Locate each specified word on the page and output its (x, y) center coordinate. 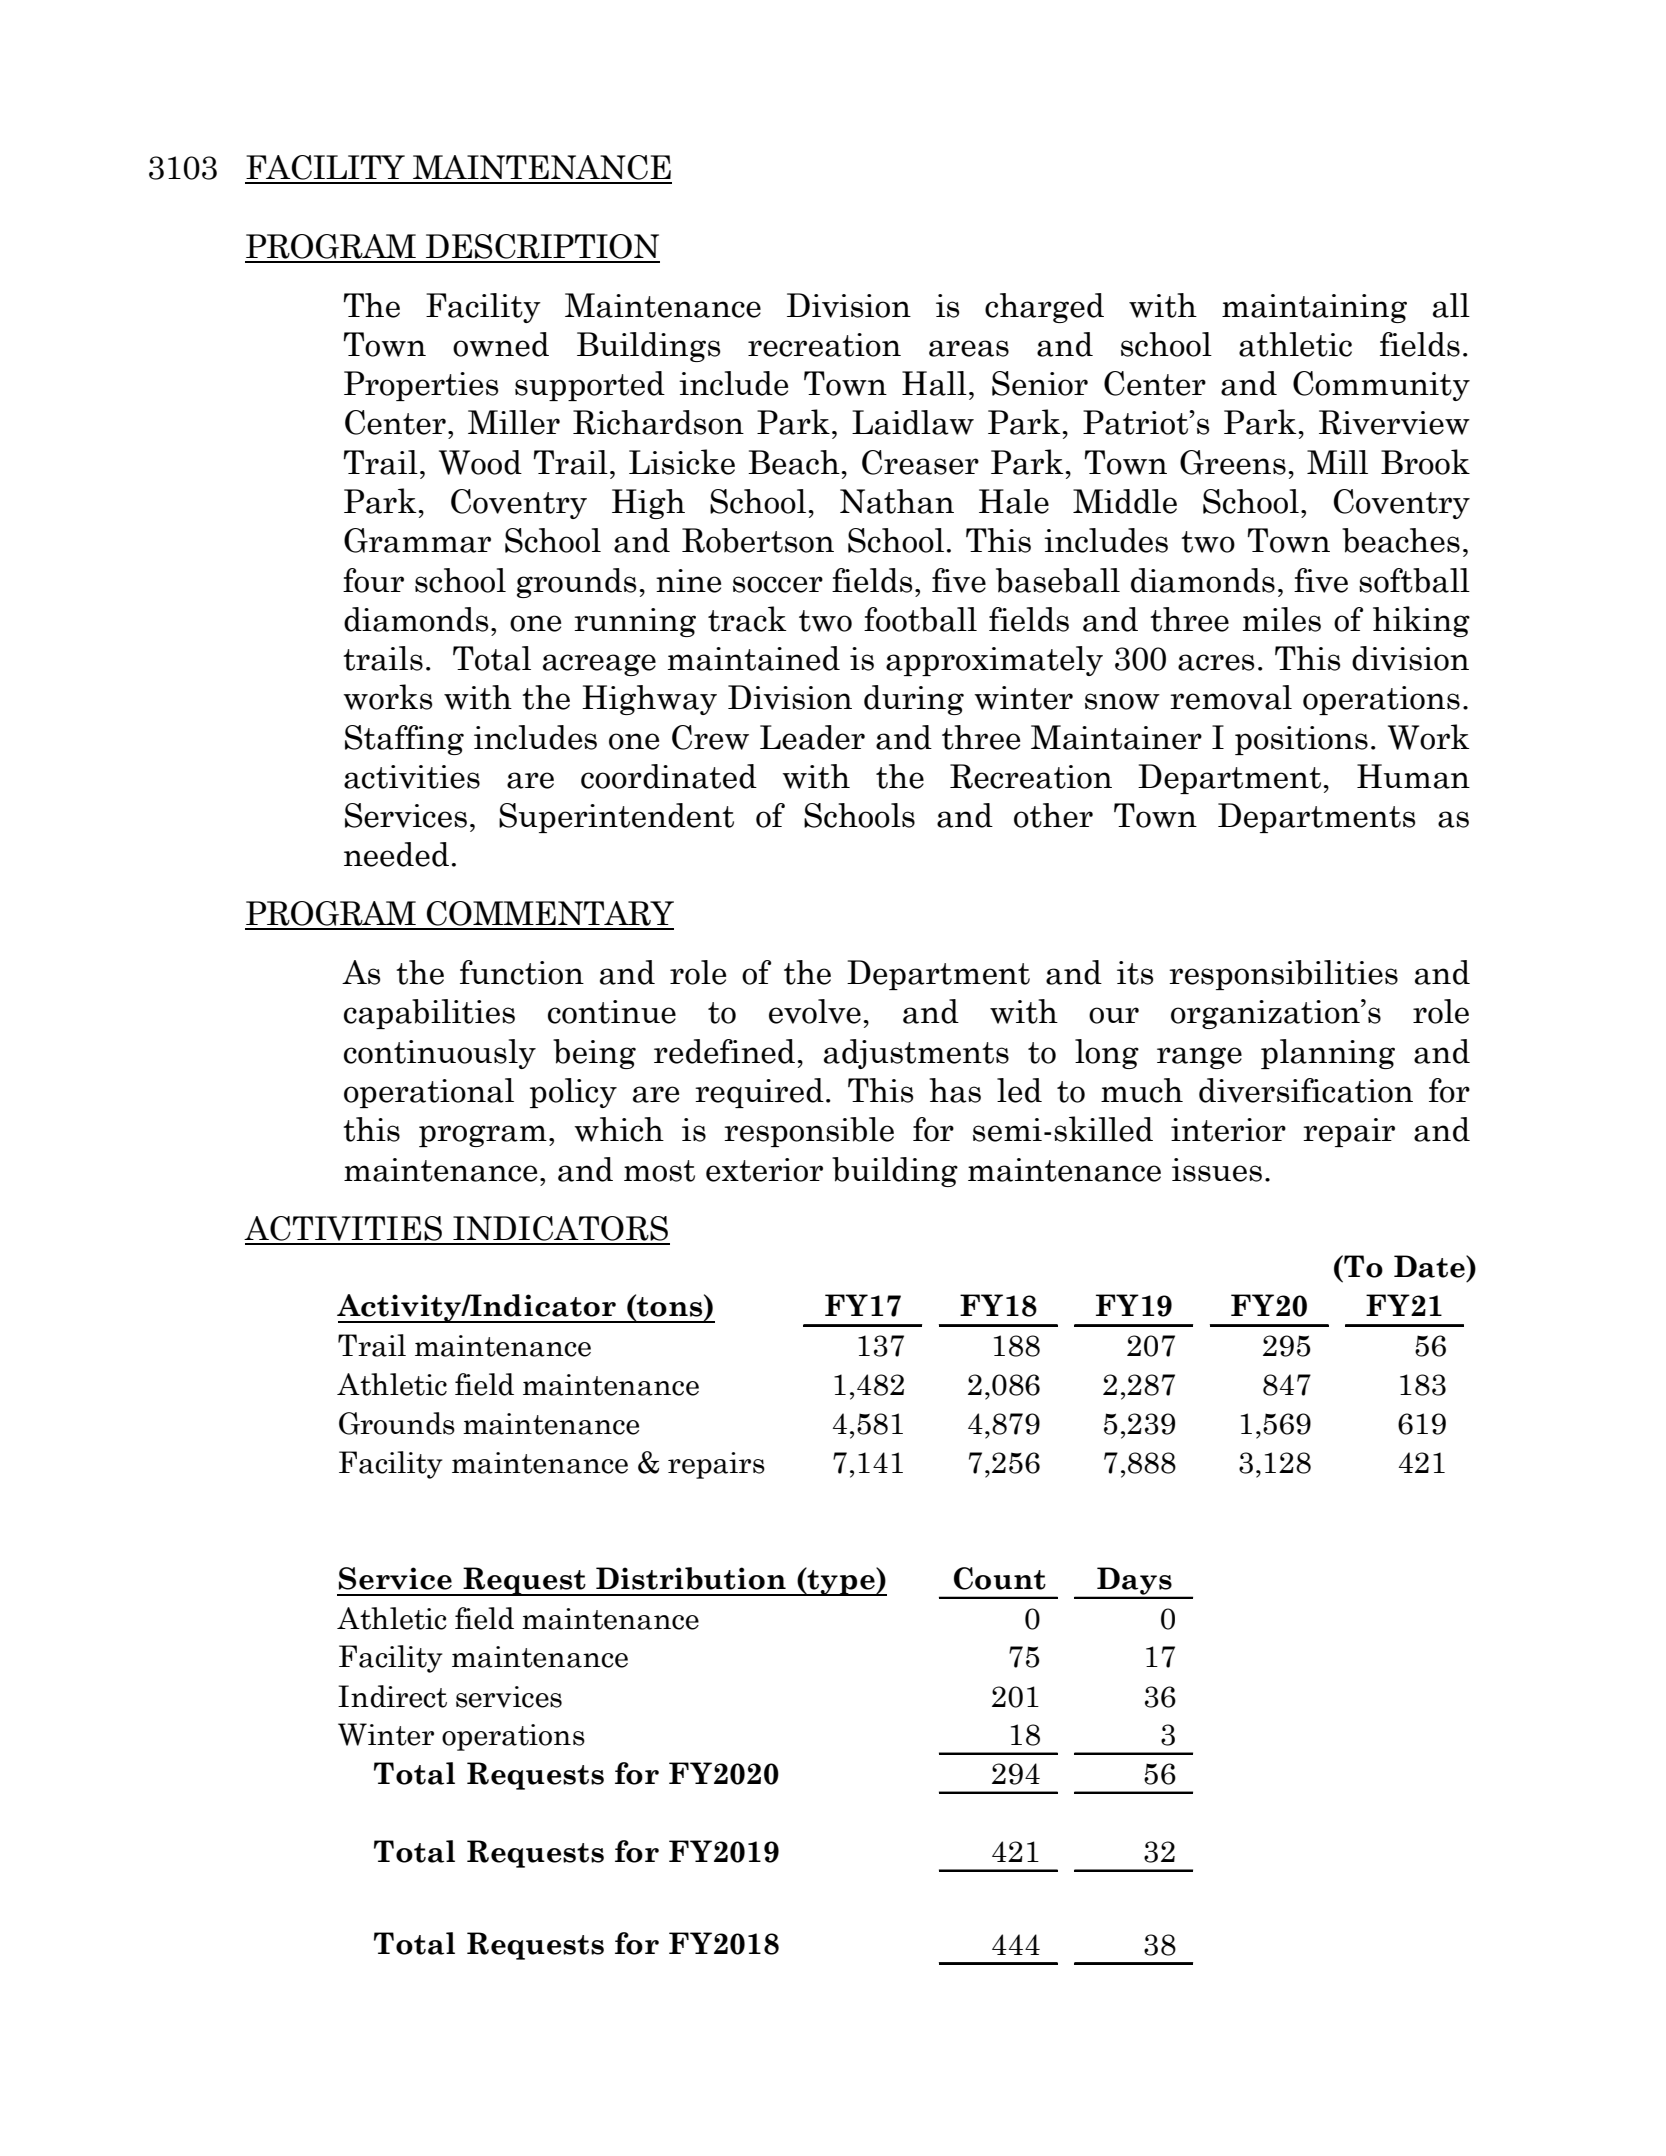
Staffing (404, 740)
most (659, 1171)
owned (501, 344)
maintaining (1314, 308)
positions (1301, 740)
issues (1217, 1170)
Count (1000, 1578)
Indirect (392, 1696)
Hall (934, 383)
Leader (812, 737)
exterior (764, 1170)
